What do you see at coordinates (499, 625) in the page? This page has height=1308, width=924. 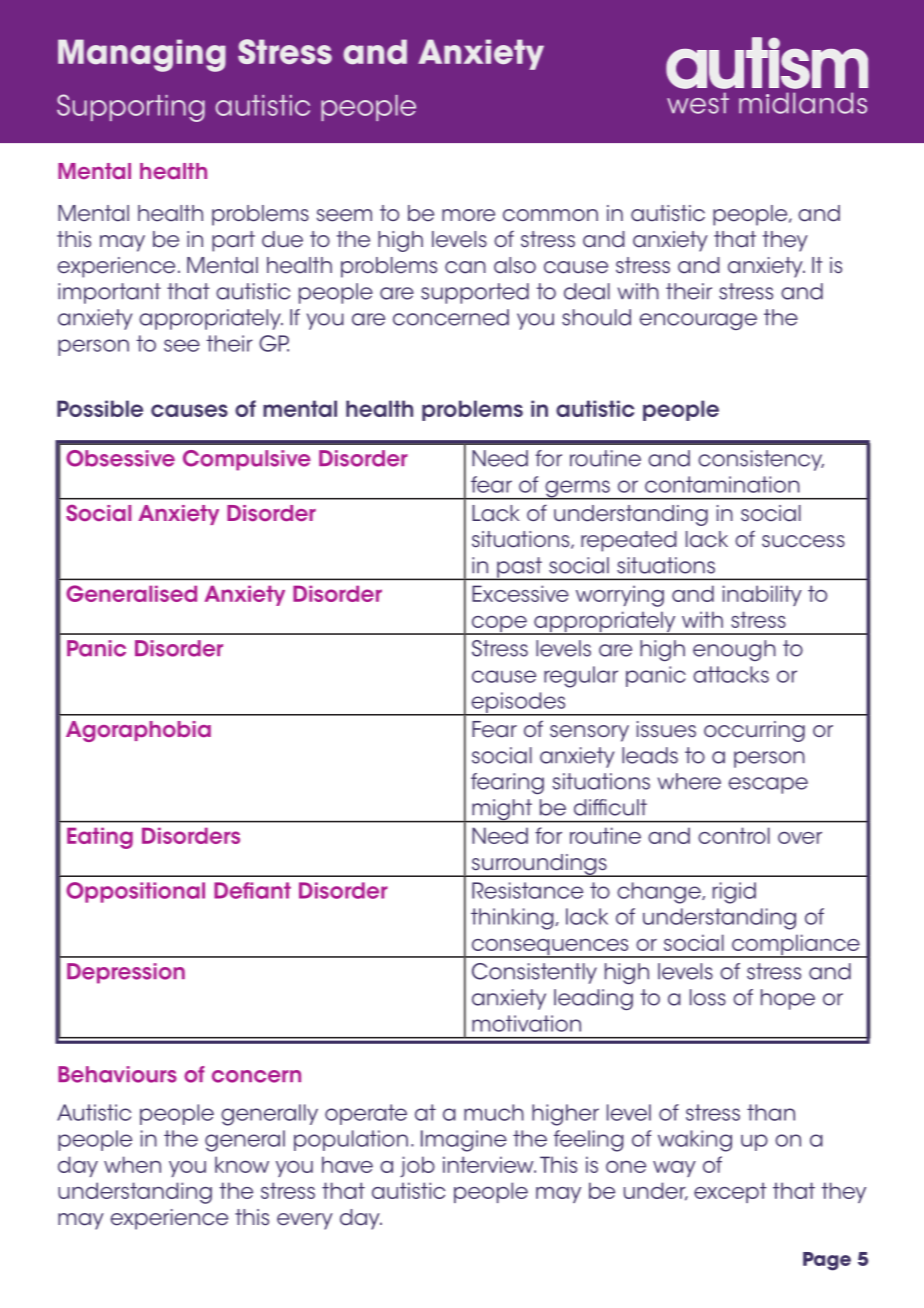 I see `cope` at bounding box center [499, 625].
